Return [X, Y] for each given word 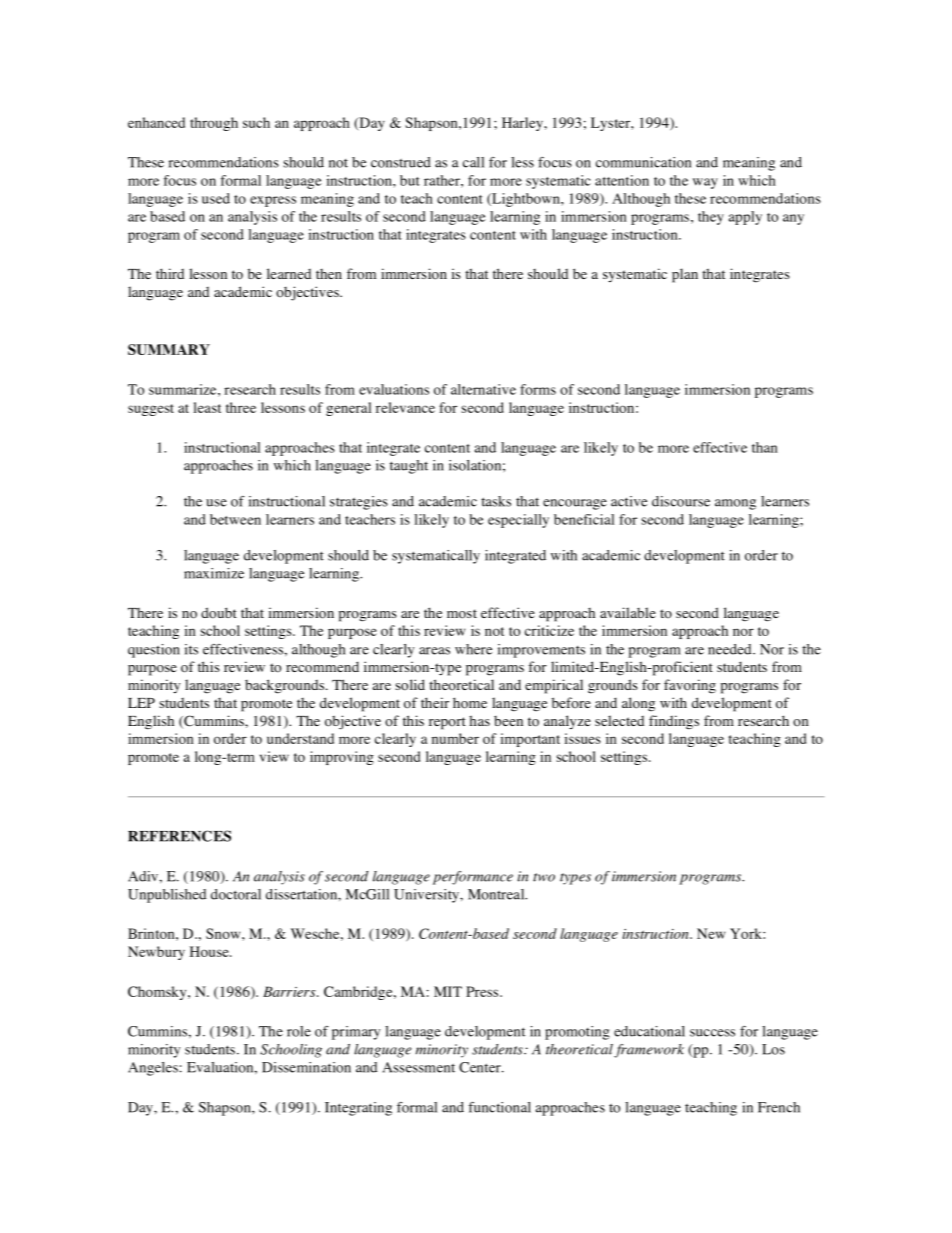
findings [674, 722]
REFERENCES [179, 836]
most [462, 614]
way [705, 183]
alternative [483, 389]
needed [731, 649]
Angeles [153, 1069]
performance [473, 878]
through [214, 124]
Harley [523, 124]
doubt [219, 613]
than [765, 447]
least [207, 407]
